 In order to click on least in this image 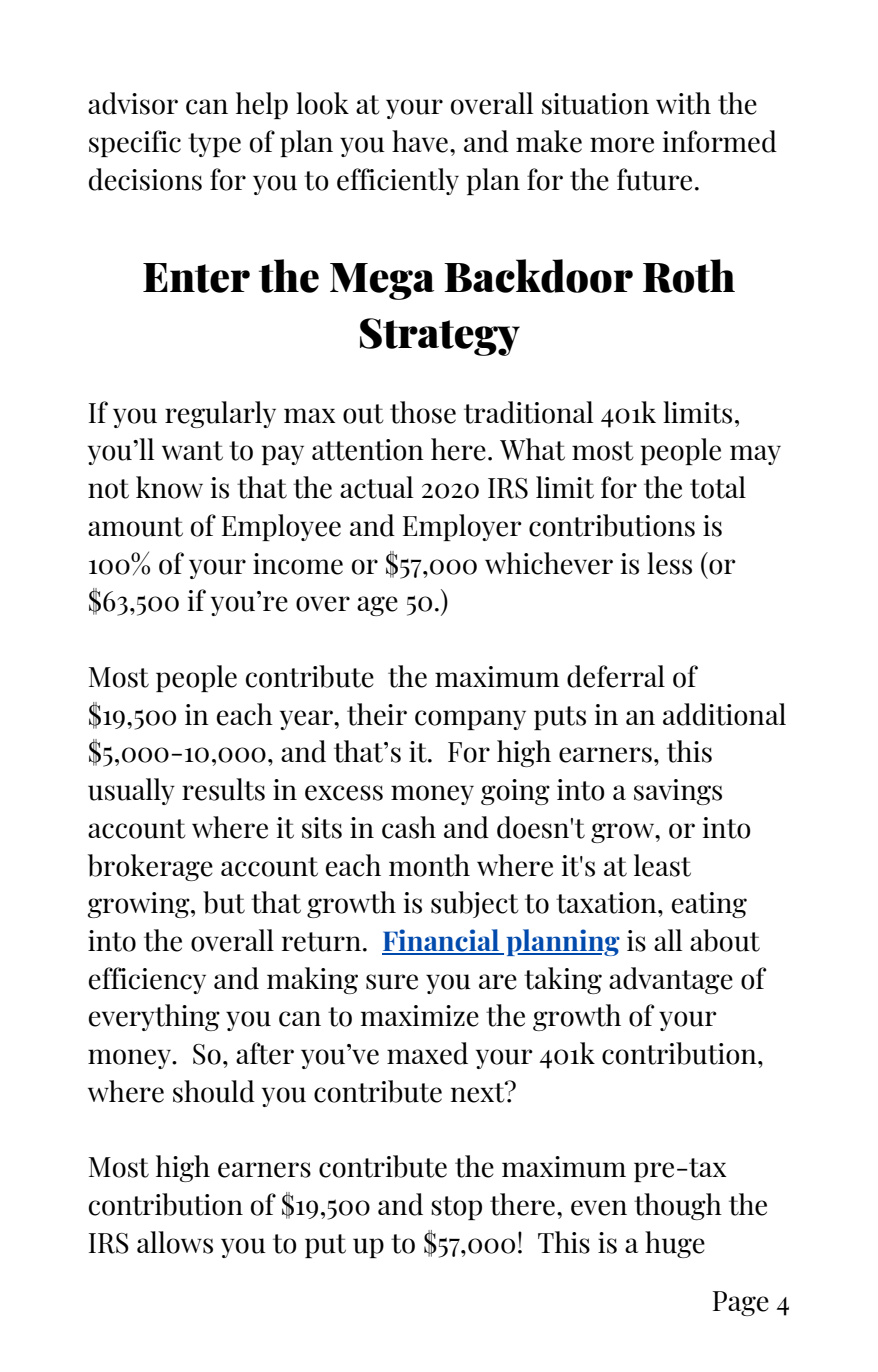, I will do `click(662, 865)`.
